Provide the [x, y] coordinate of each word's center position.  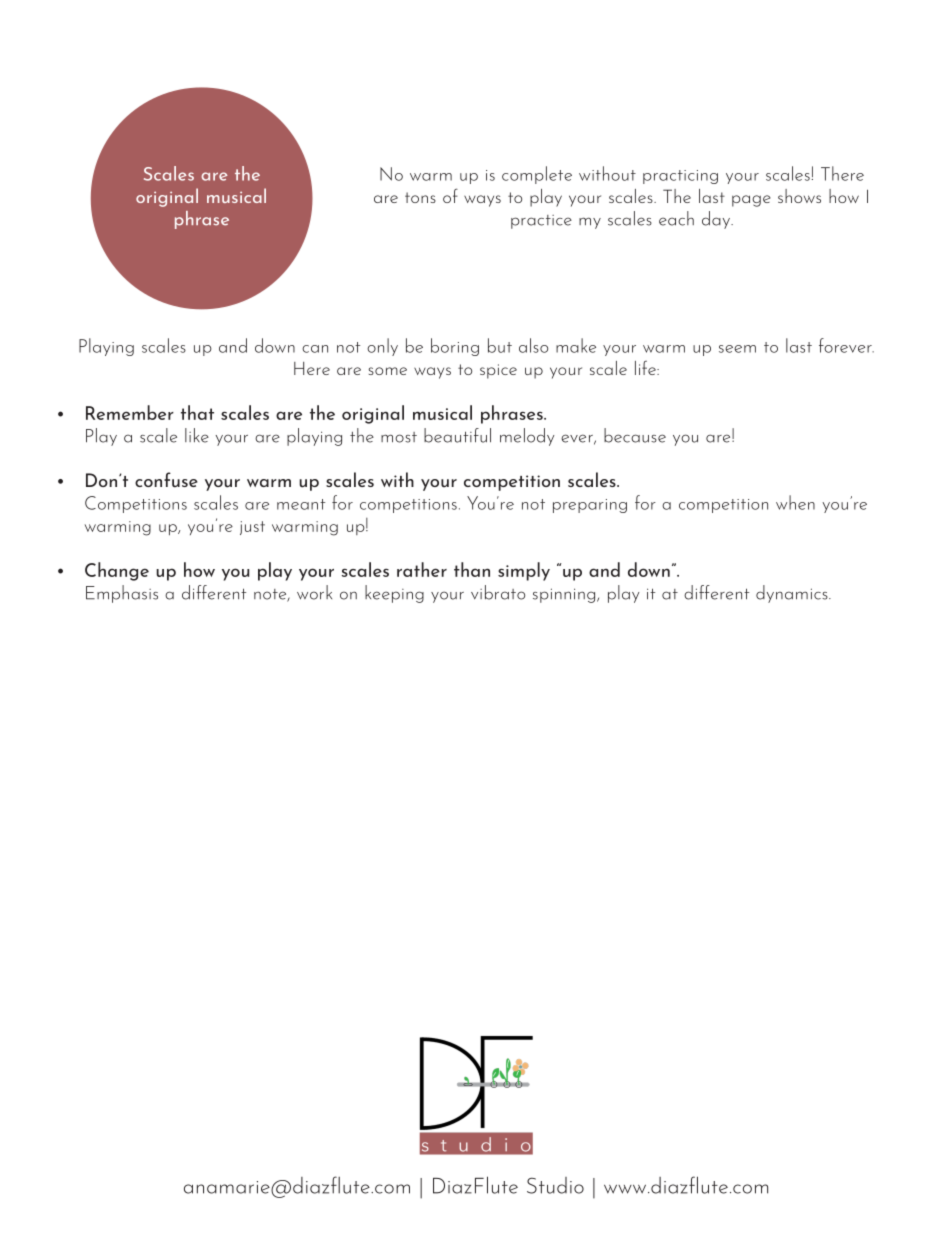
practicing [680, 177]
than [472, 569]
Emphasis [122, 594]
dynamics [793, 594]
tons [420, 197]
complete [537, 175]
